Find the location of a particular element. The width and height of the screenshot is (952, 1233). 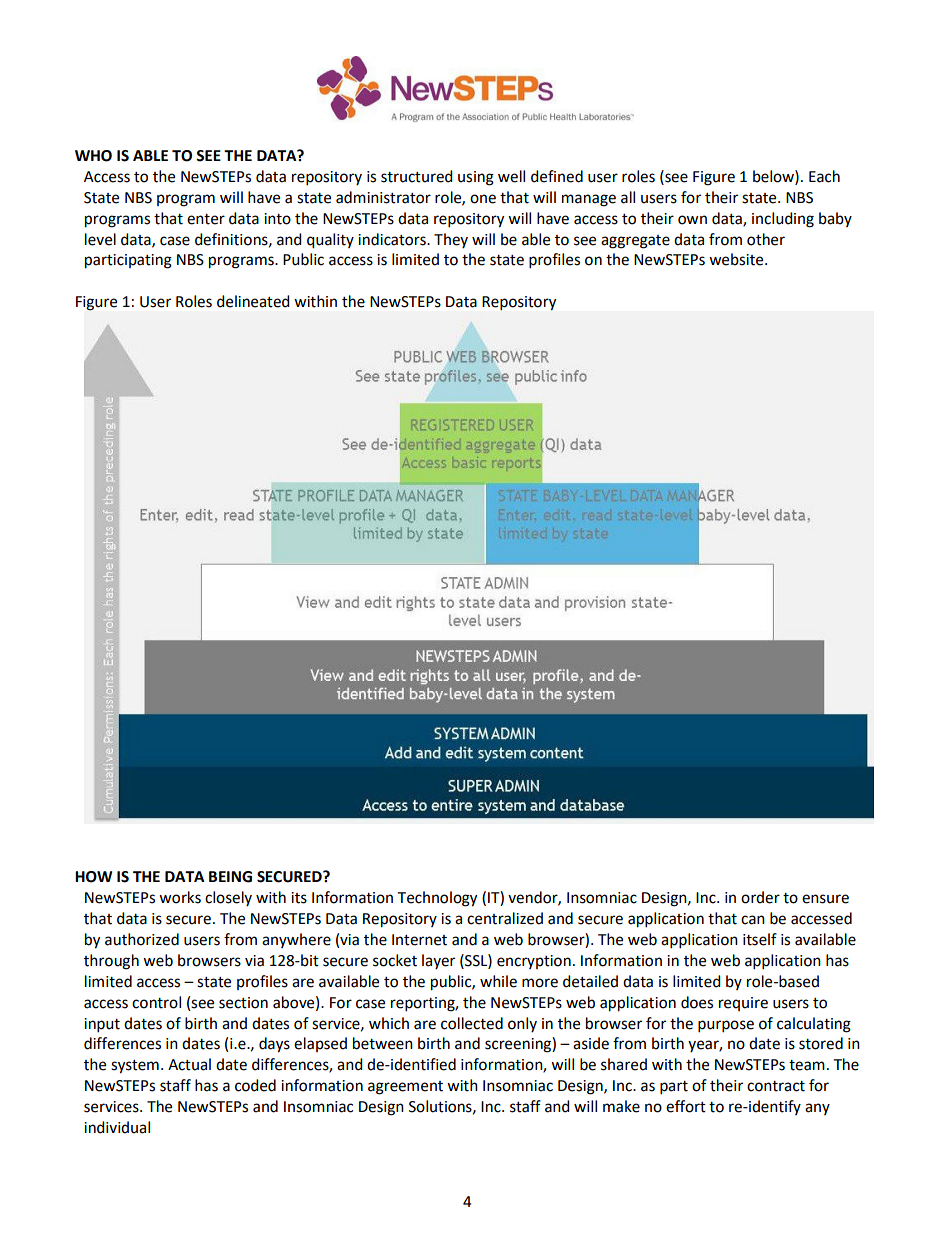

contract is located at coordinates (776, 1086).
